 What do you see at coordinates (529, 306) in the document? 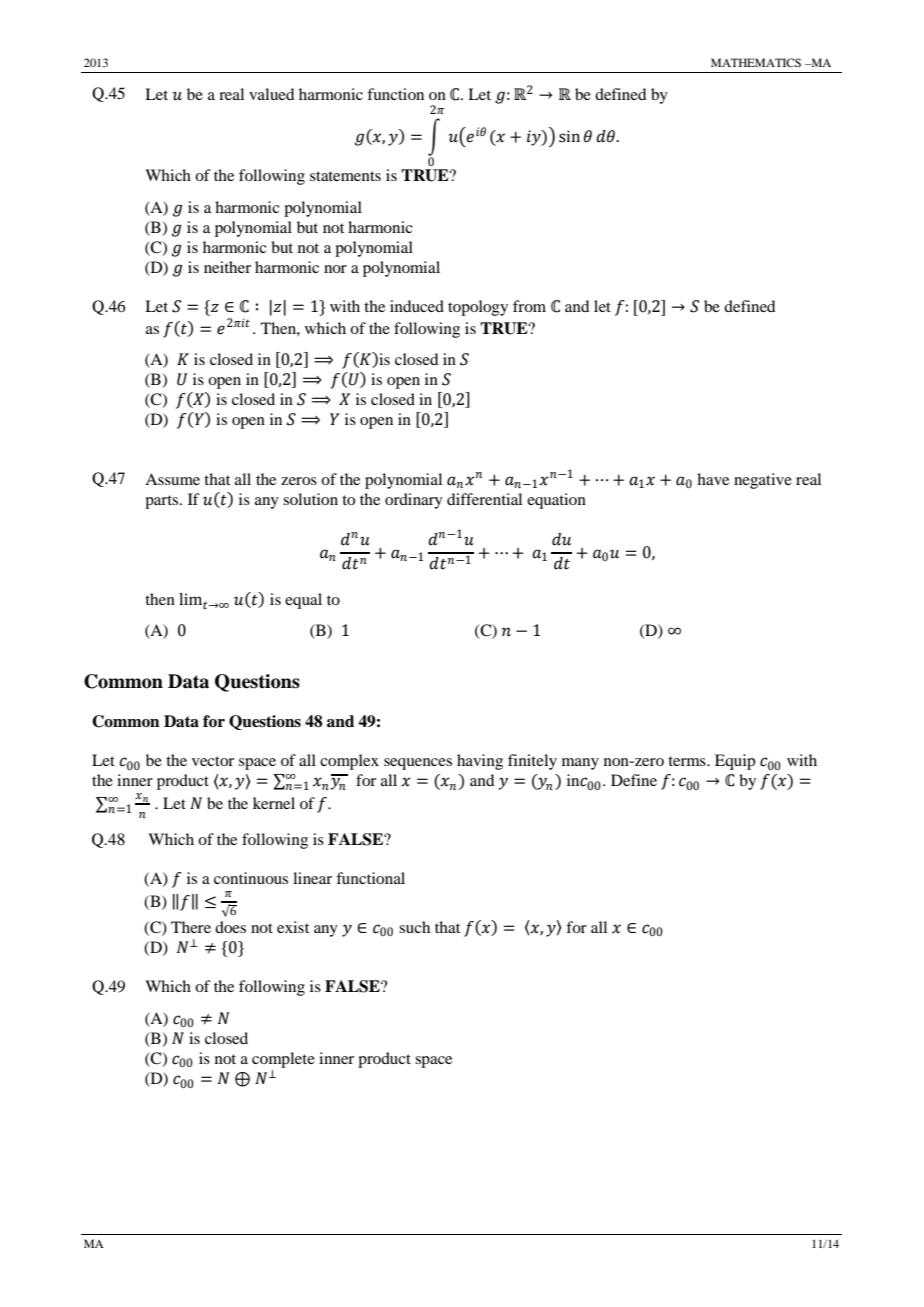
I see `from` at bounding box center [529, 306].
